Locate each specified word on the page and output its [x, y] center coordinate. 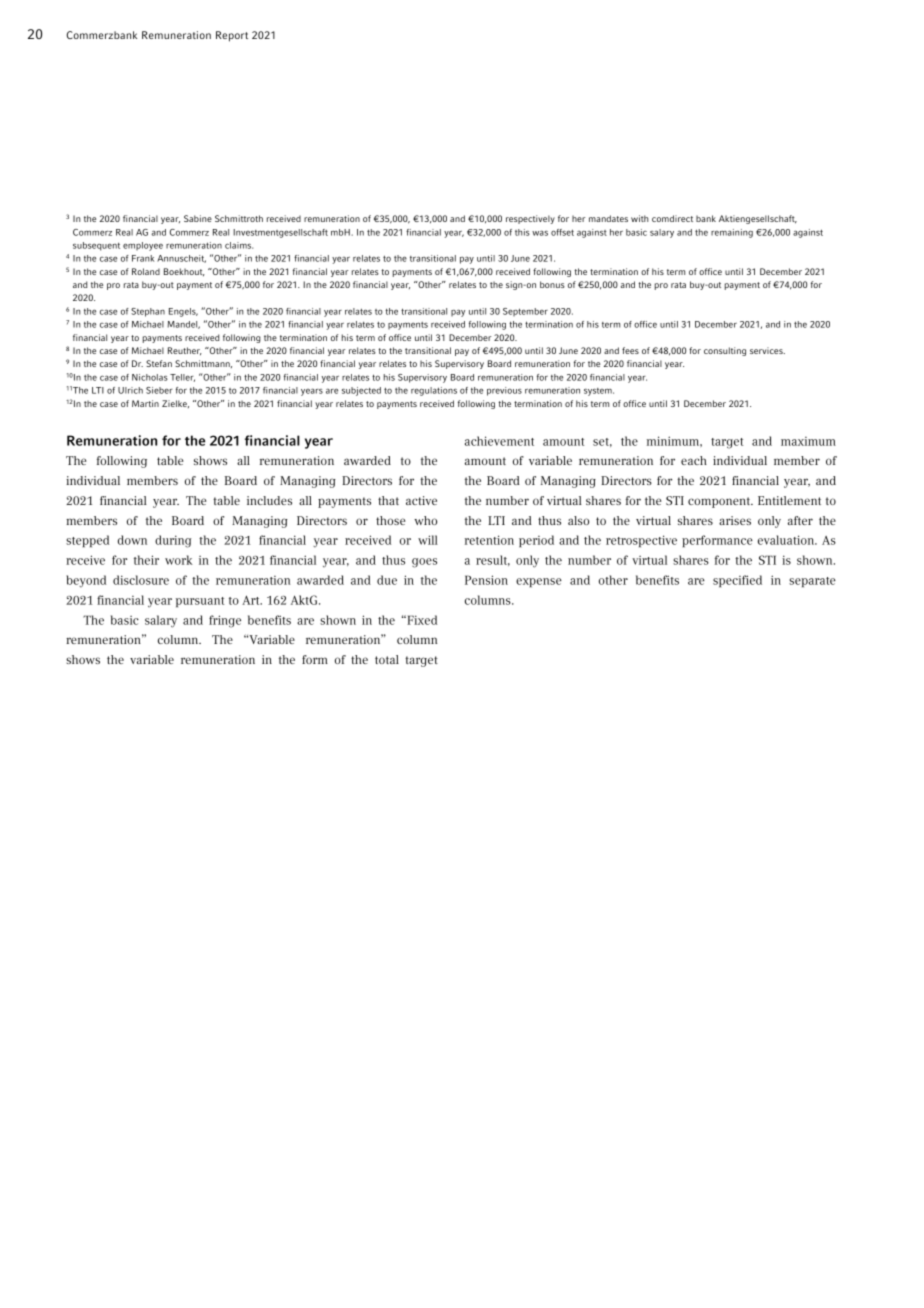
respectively [530, 219]
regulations [434, 391]
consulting [725, 351]
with [640, 218]
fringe [225, 621]
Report [232, 36]
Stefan [159, 363]
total [387, 659]
